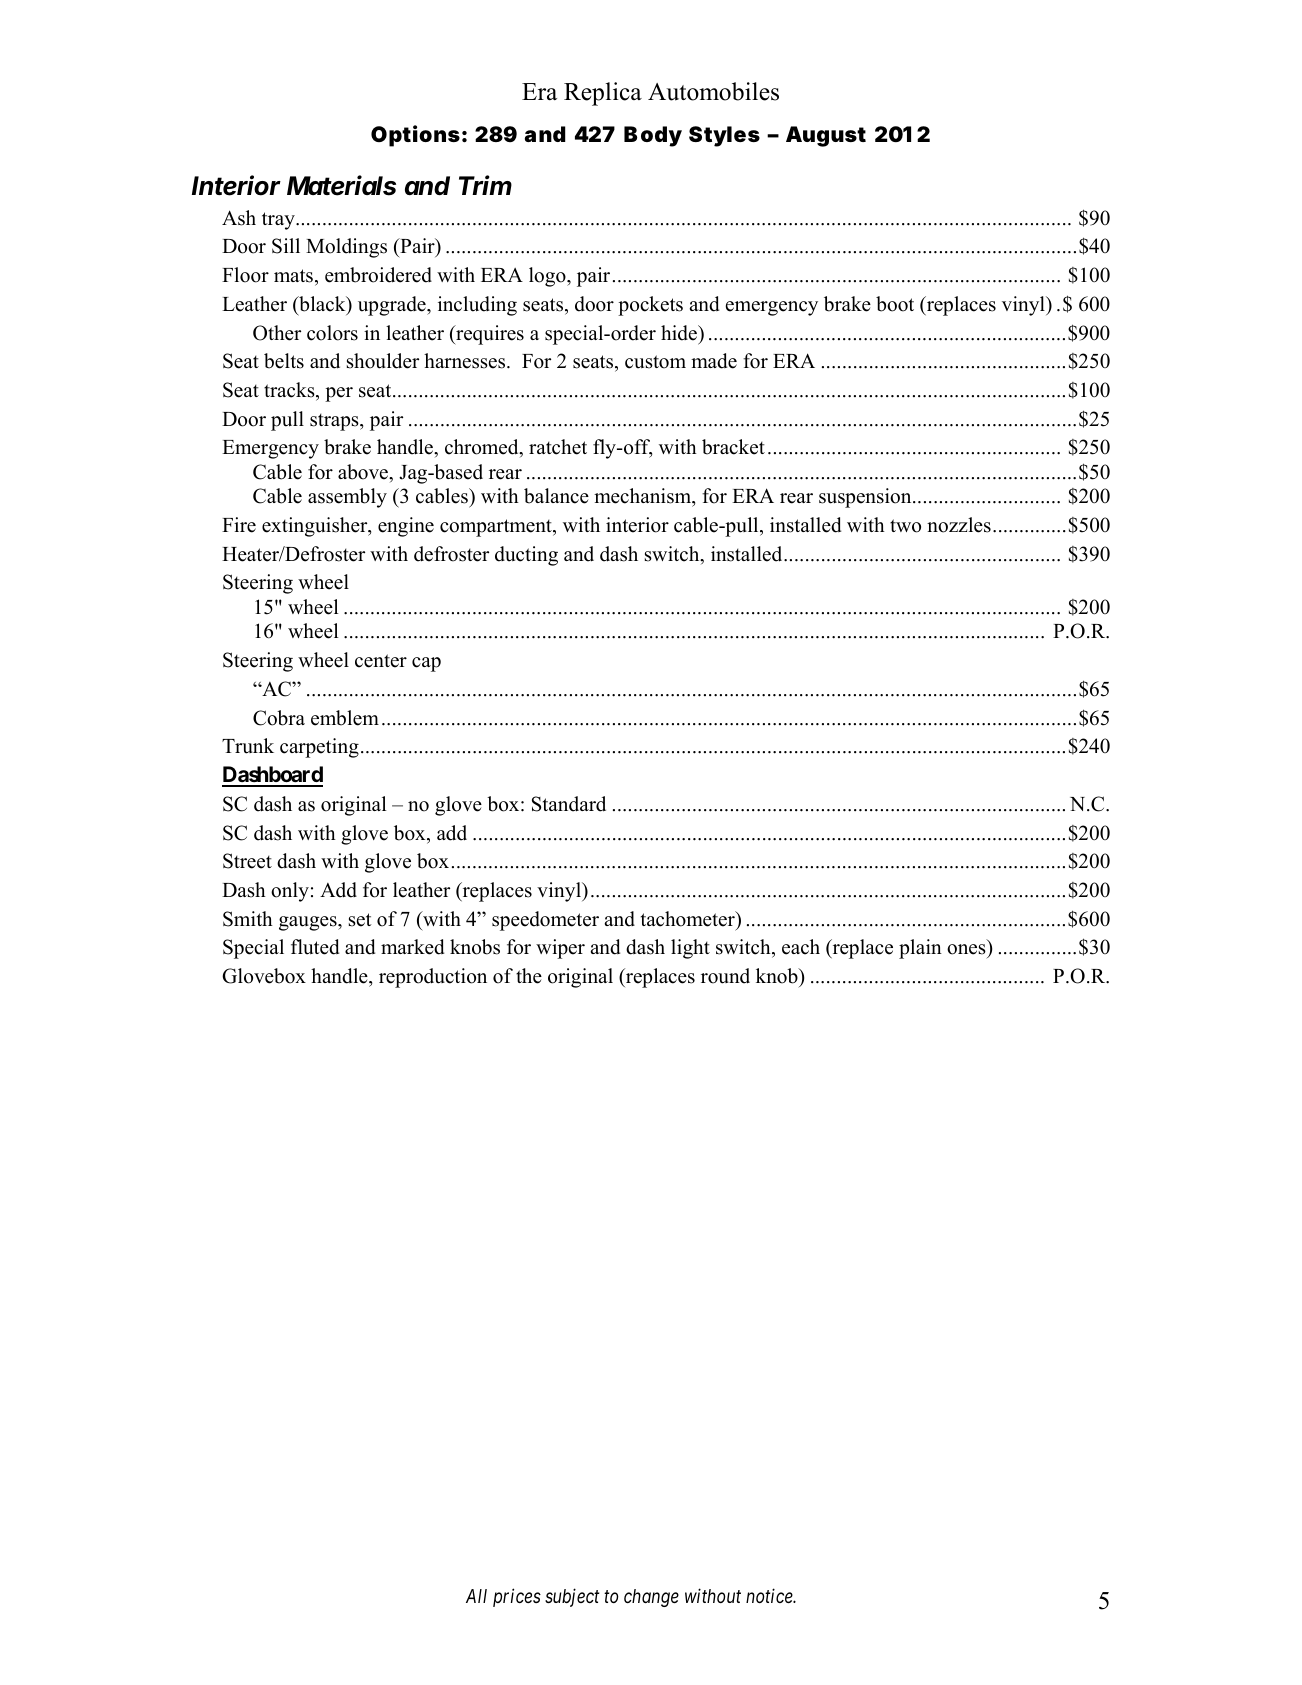 The height and width of the screenshot is (1685, 1302). Describe the element at coordinates (651, 1598) in the screenshot. I see `change` at that location.
